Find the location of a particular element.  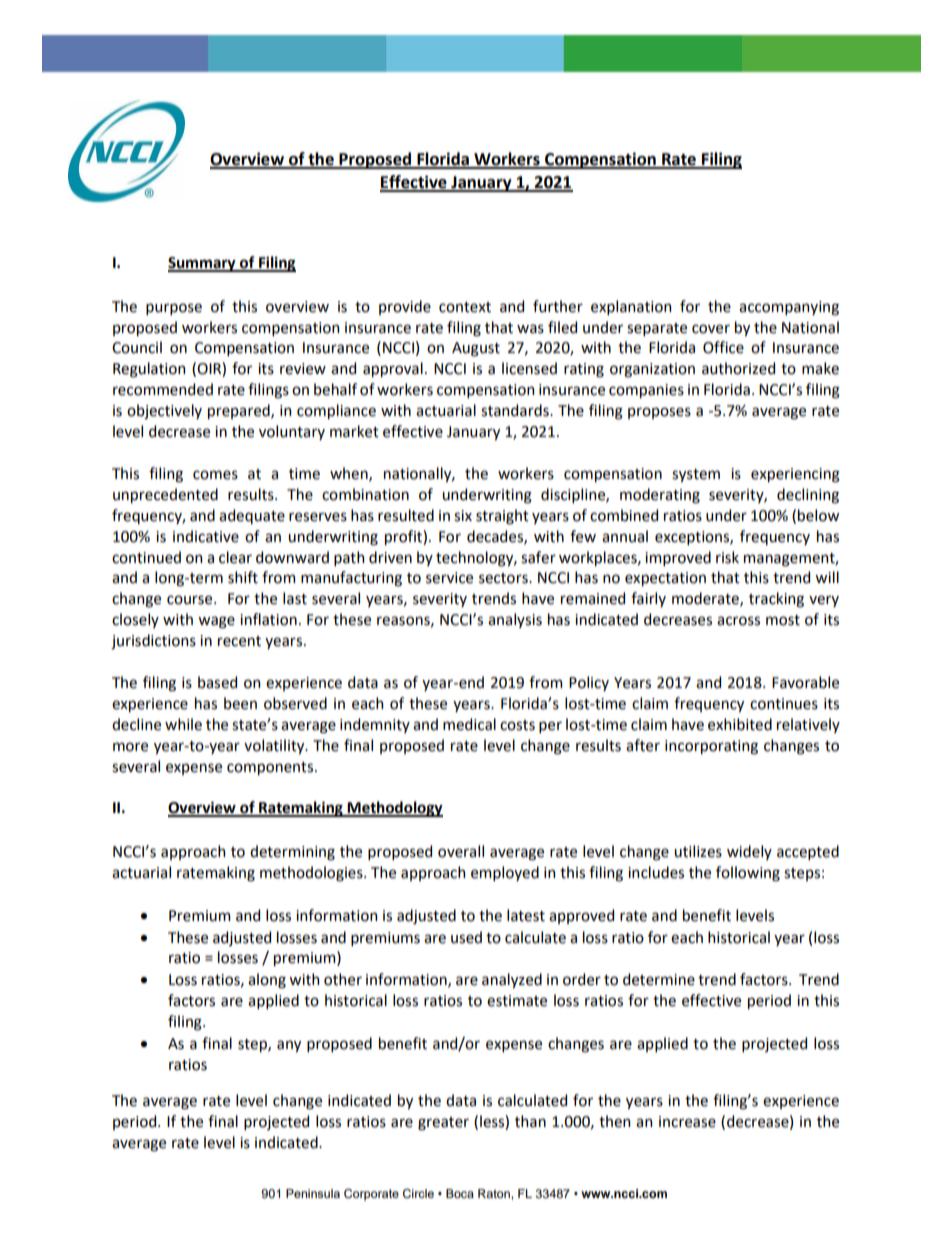

methodologies is located at coordinates (312, 874).
